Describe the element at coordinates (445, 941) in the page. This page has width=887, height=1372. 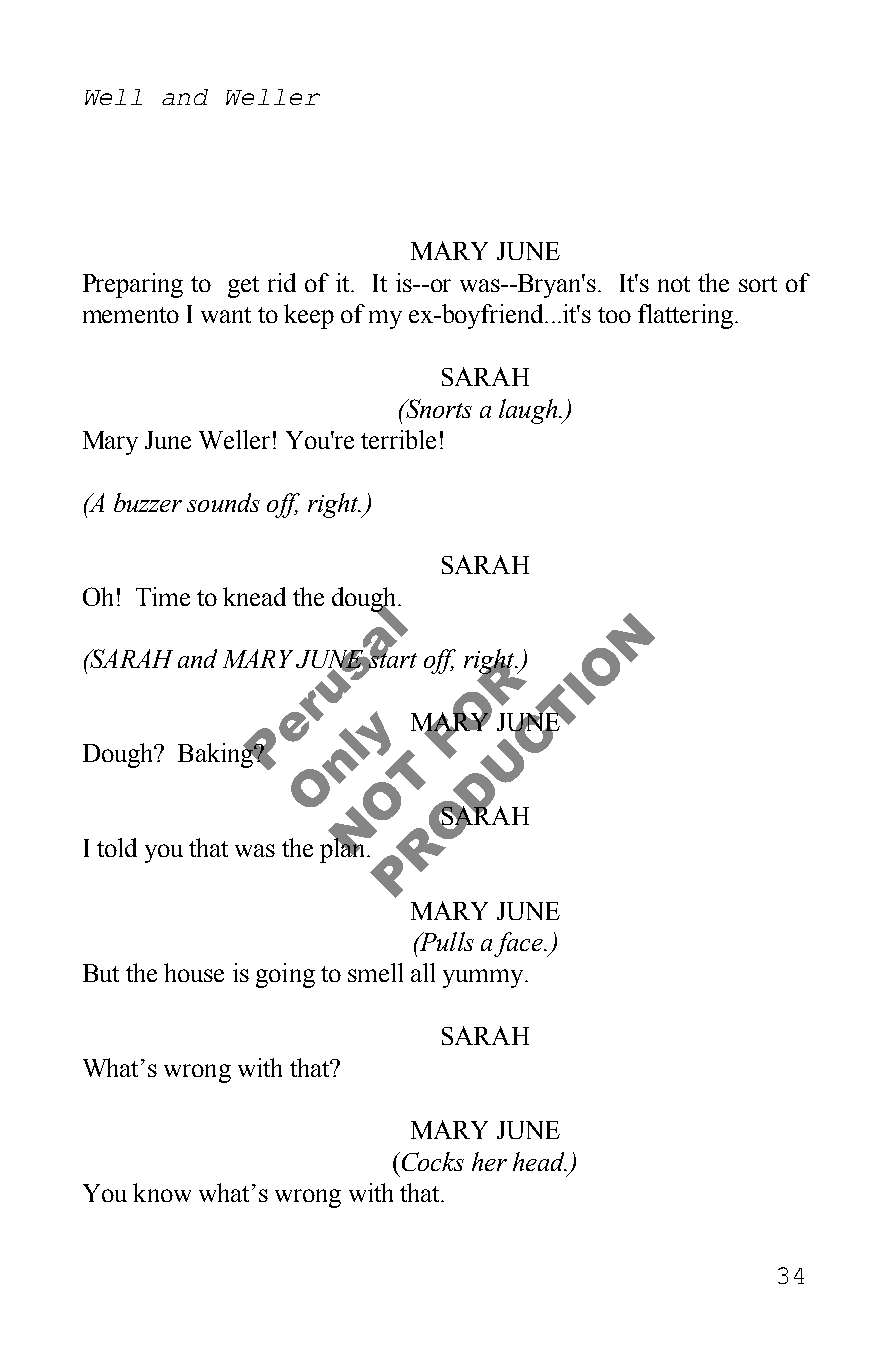
I see `Pulls` at that location.
